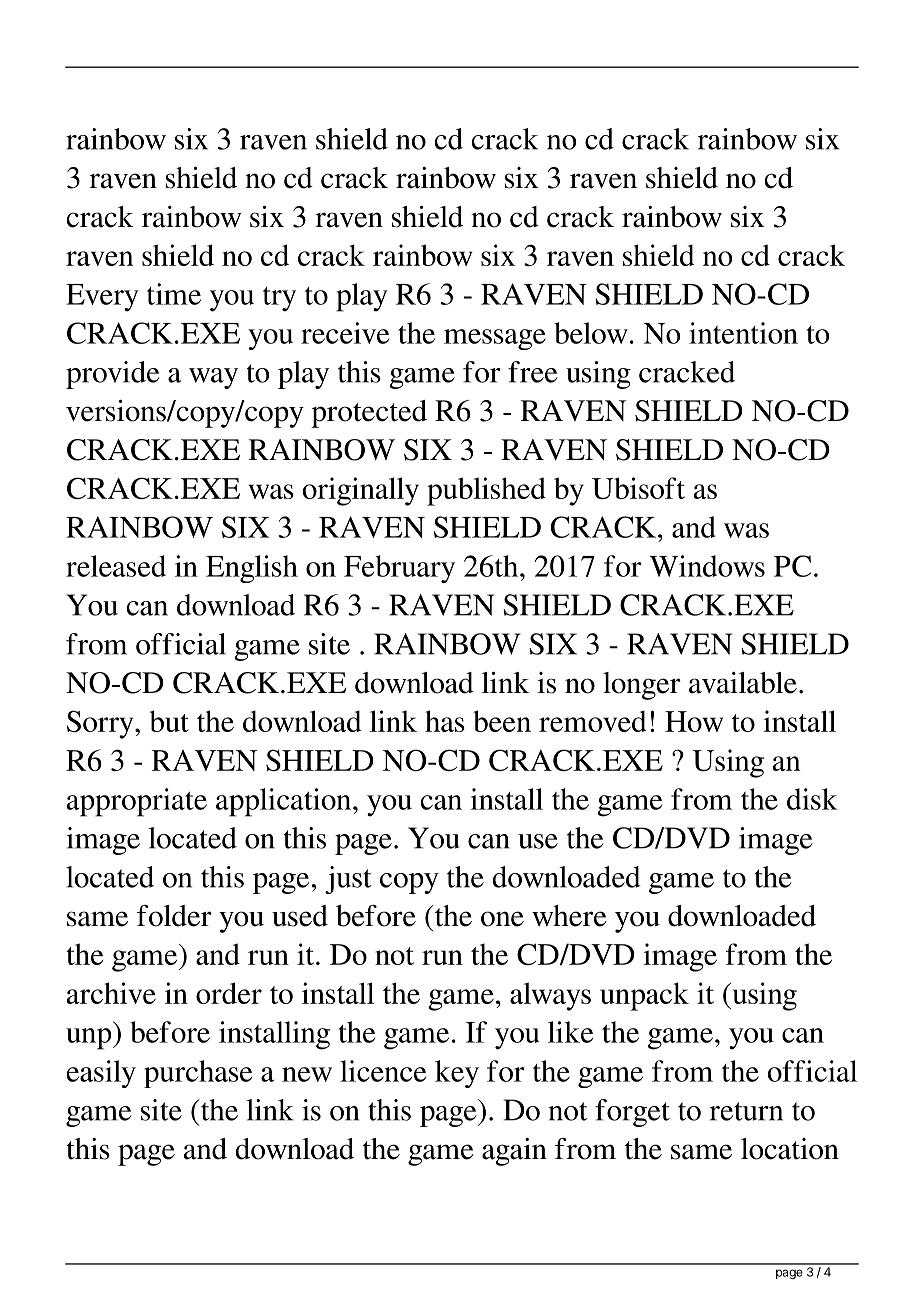 The width and height of the screenshot is (924, 1308). I want to click on intention, so click(743, 333).
